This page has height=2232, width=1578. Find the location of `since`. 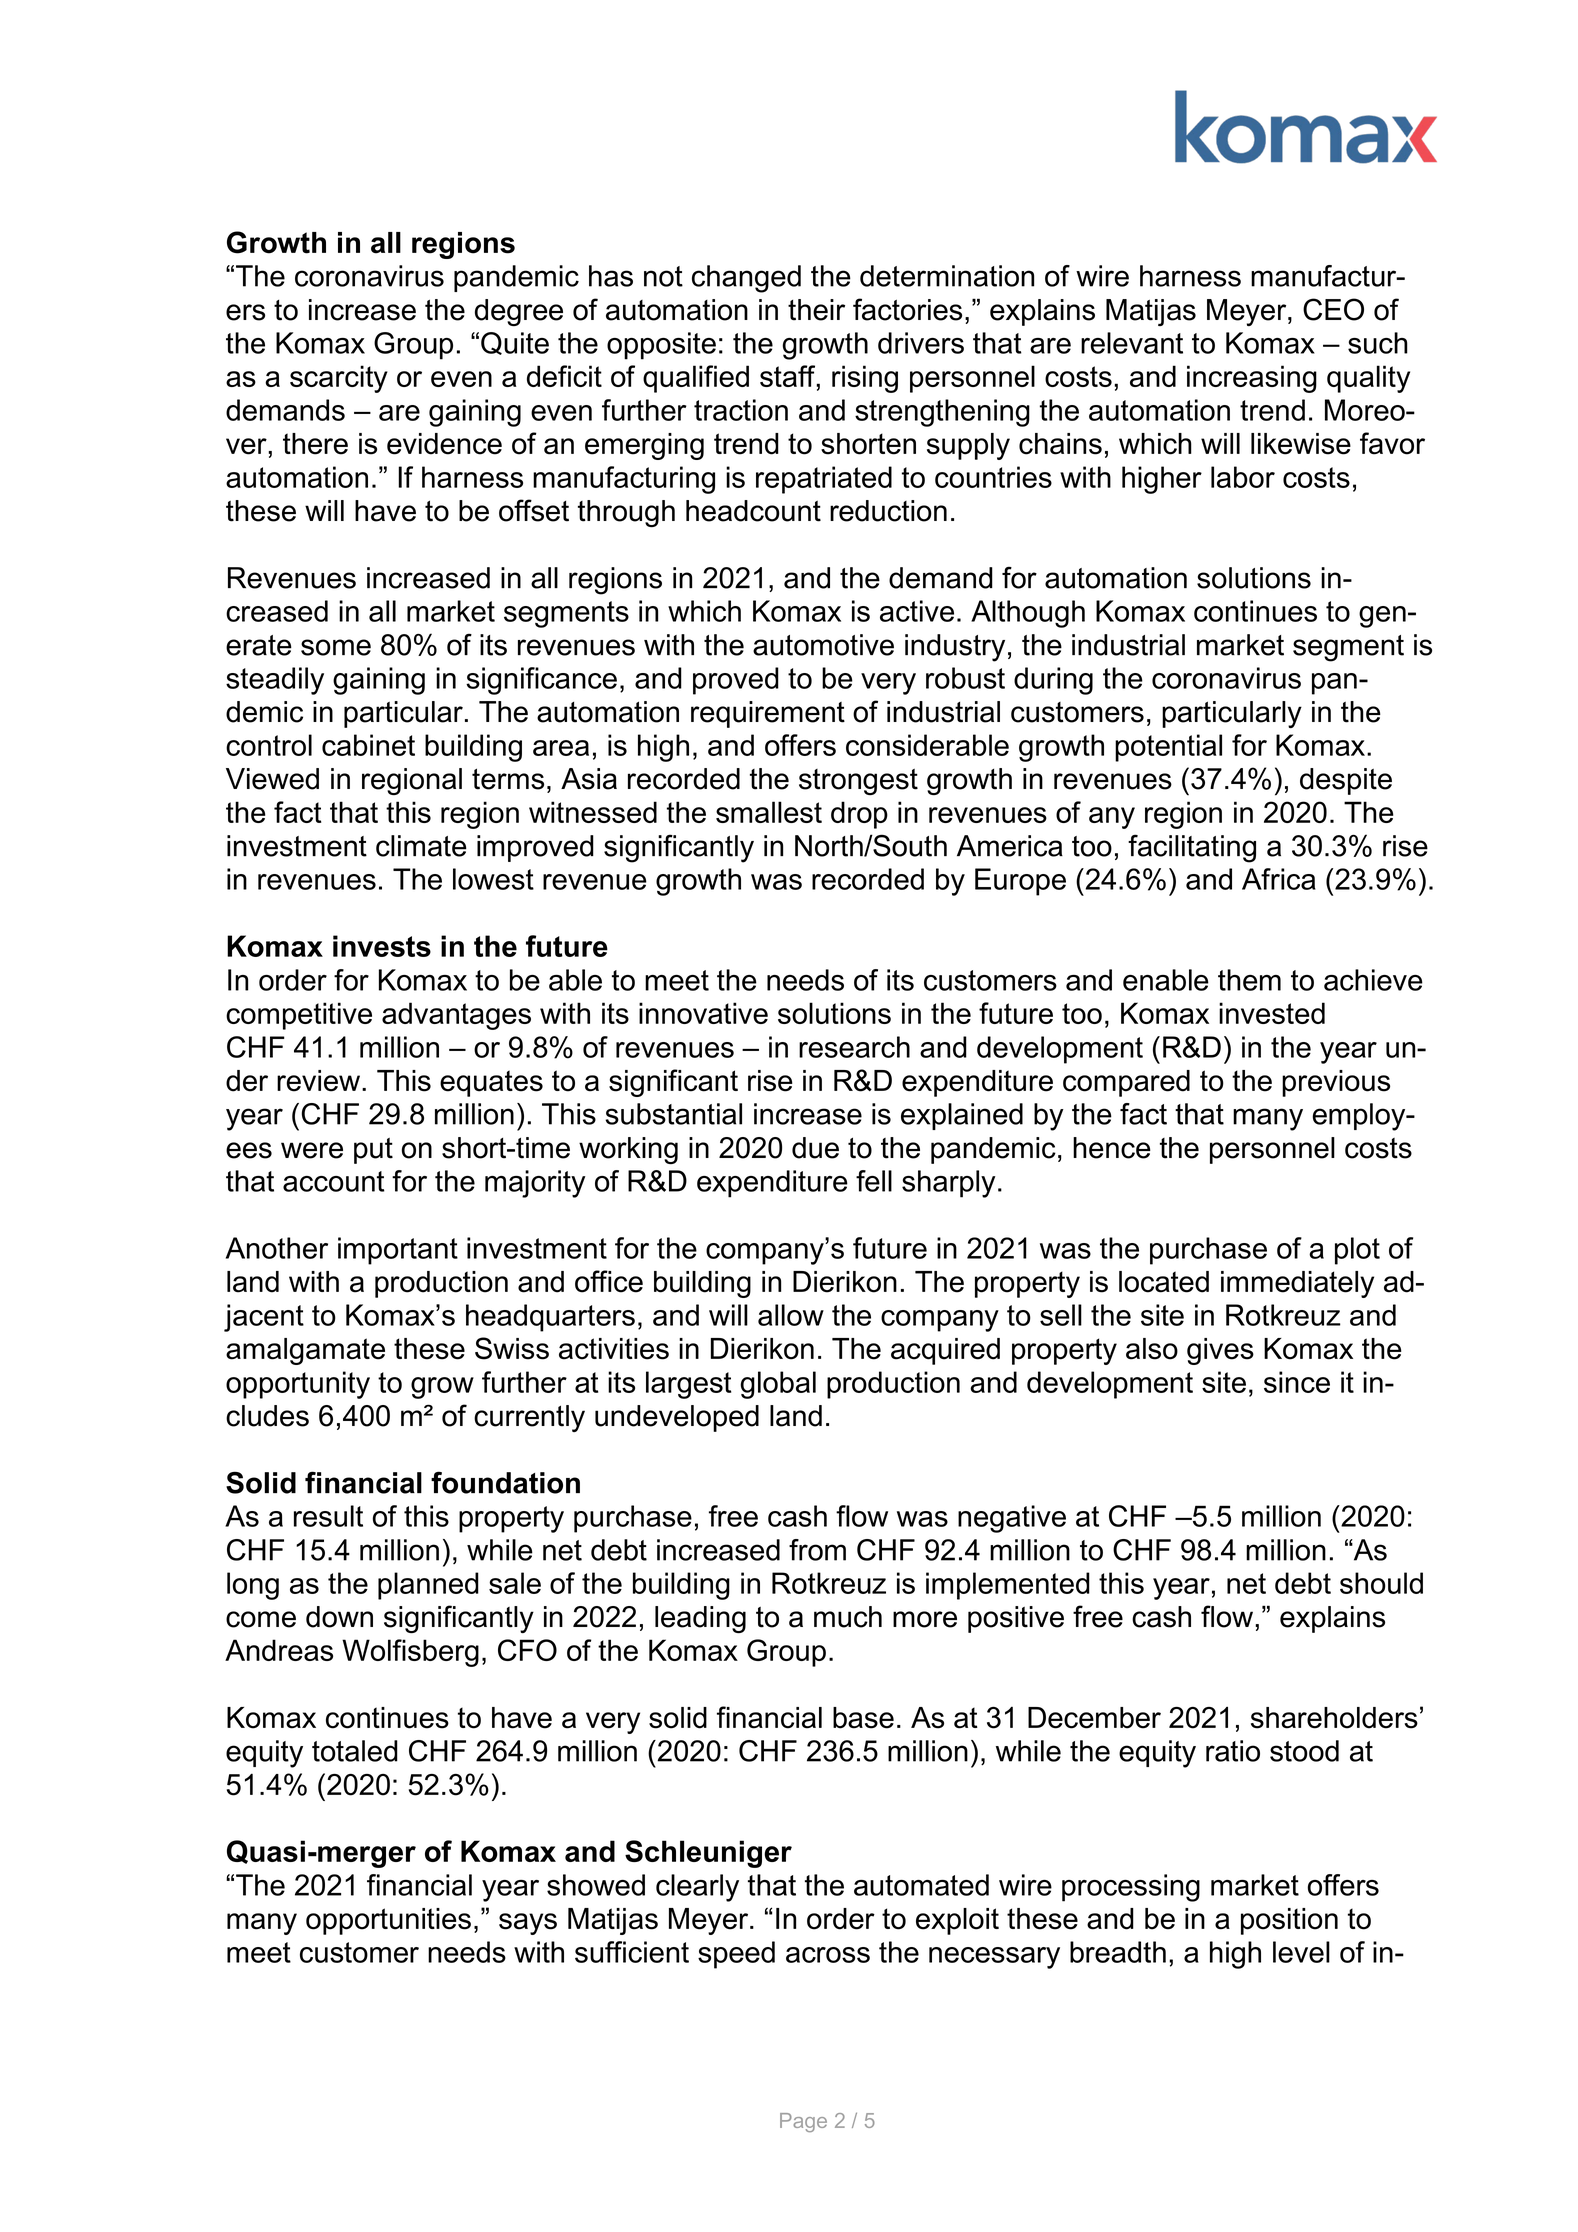

since is located at coordinates (1297, 1382).
